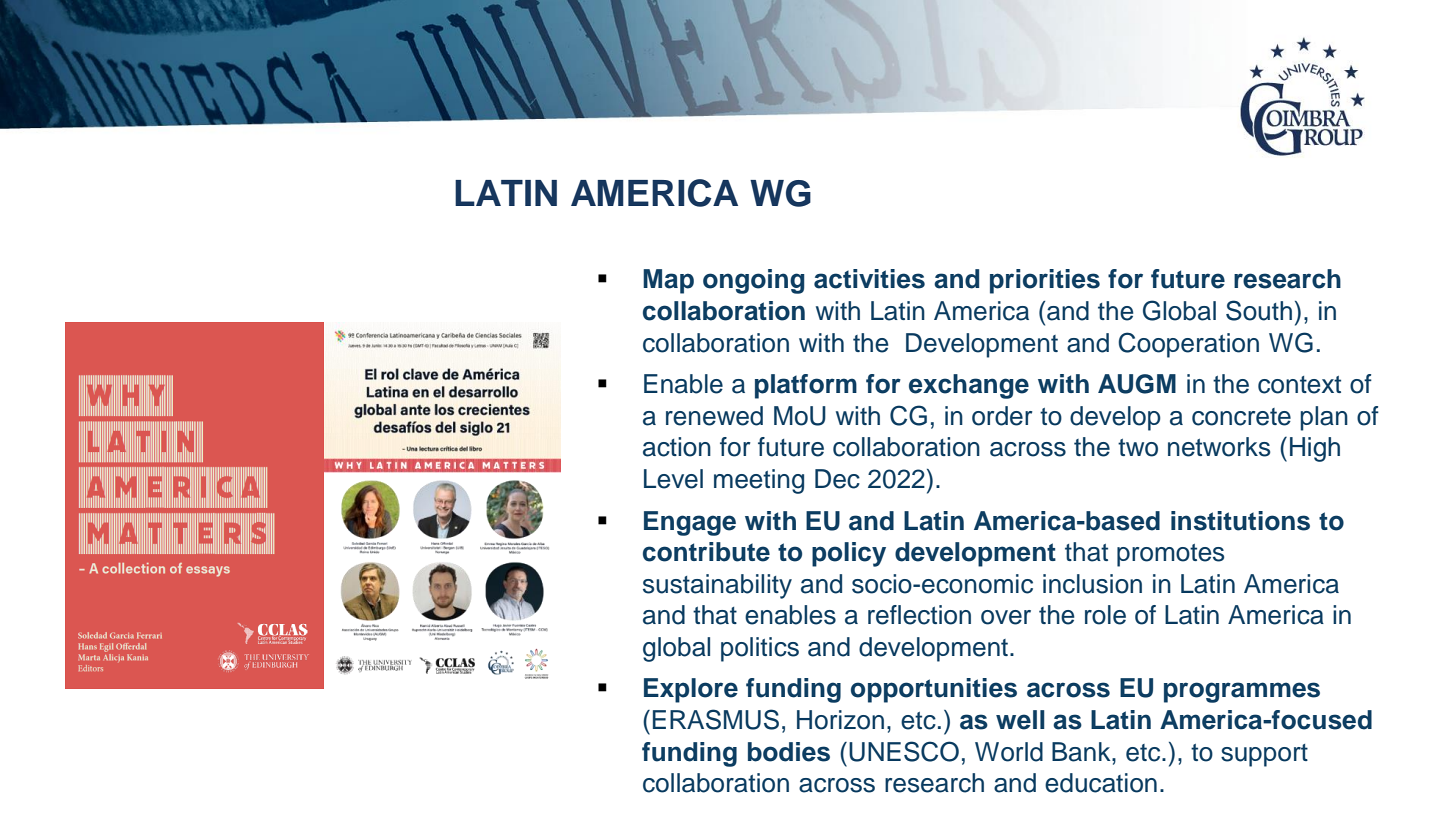 The width and height of the screenshot is (1456, 819). I want to click on World, so click(1009, 752).
